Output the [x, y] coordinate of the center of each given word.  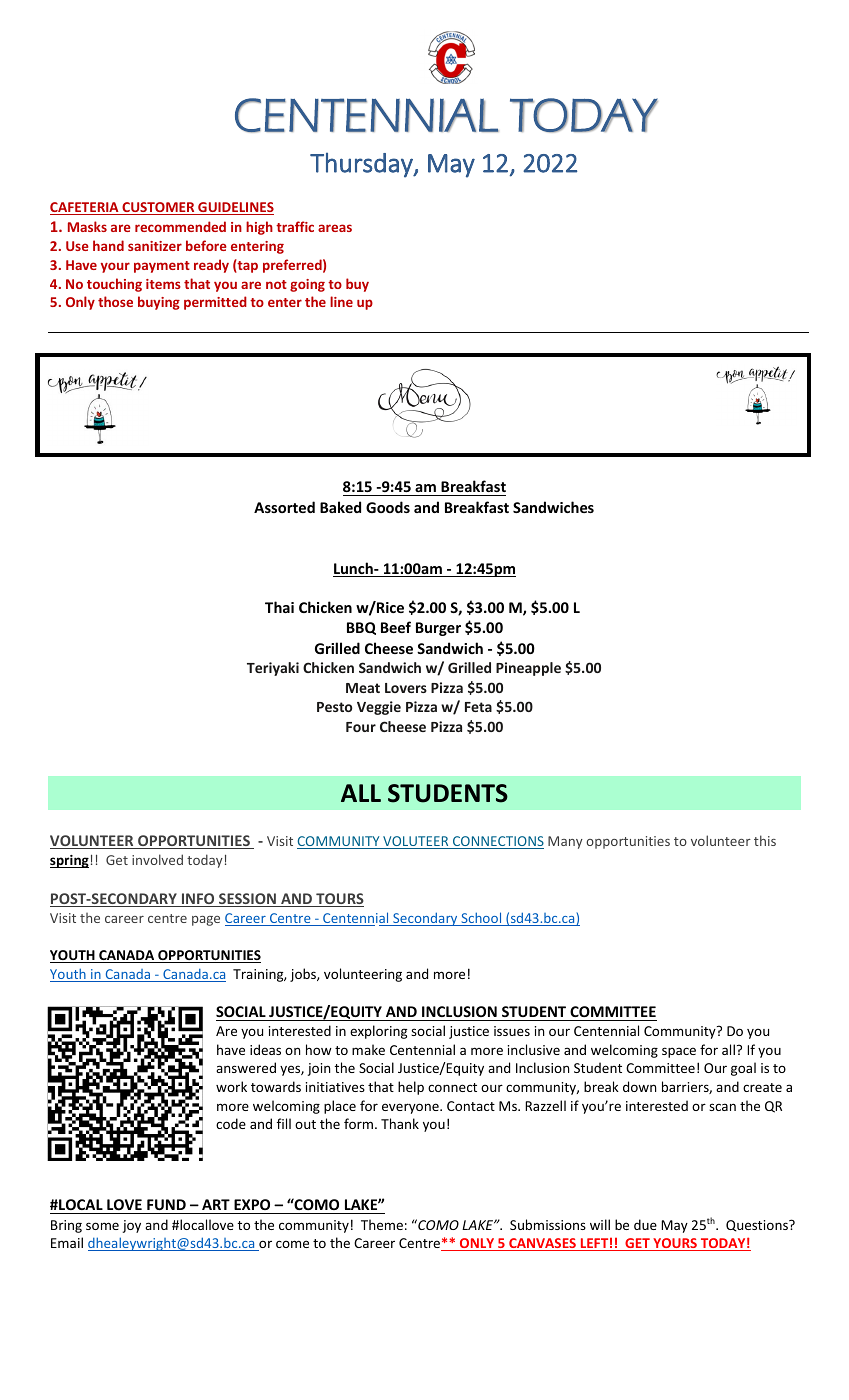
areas [335, 228]
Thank [400, 1123]
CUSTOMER [158, 208]
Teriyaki [273, 669]
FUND [166, 1206]
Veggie [379, 708]
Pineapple [528, 669]
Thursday [362, 165]
